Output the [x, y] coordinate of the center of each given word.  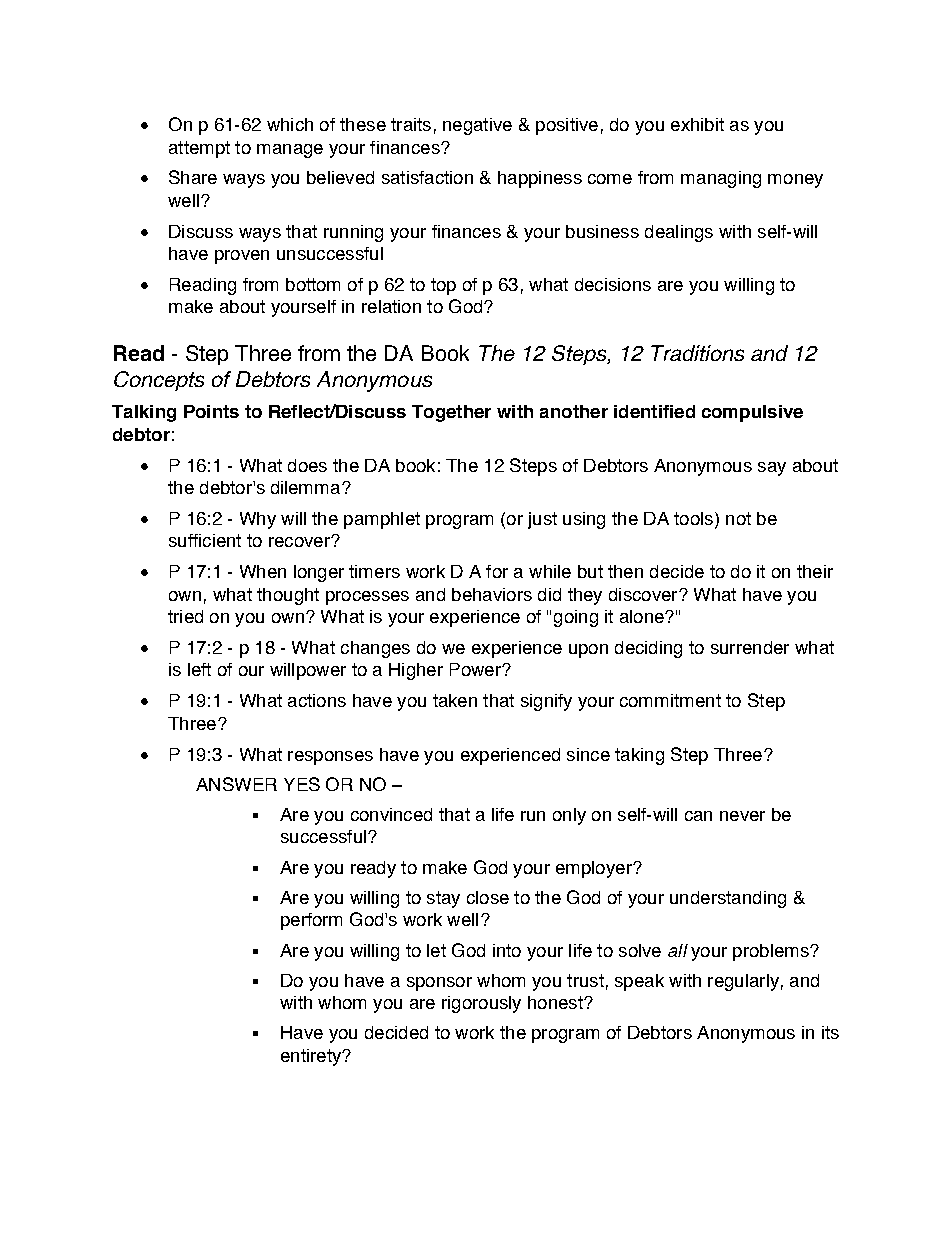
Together [451, 413]
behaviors [492, 594]
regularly [743, 982]
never [742, 816]
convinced [391, 814]
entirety [312, 1057]
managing [721, 179]
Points [211, 411]
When [263, 571]
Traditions [697, 353]
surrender [750, 647]
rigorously [481, 1004]
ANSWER [236, 784]
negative [477, 126]
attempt [199, 149]
